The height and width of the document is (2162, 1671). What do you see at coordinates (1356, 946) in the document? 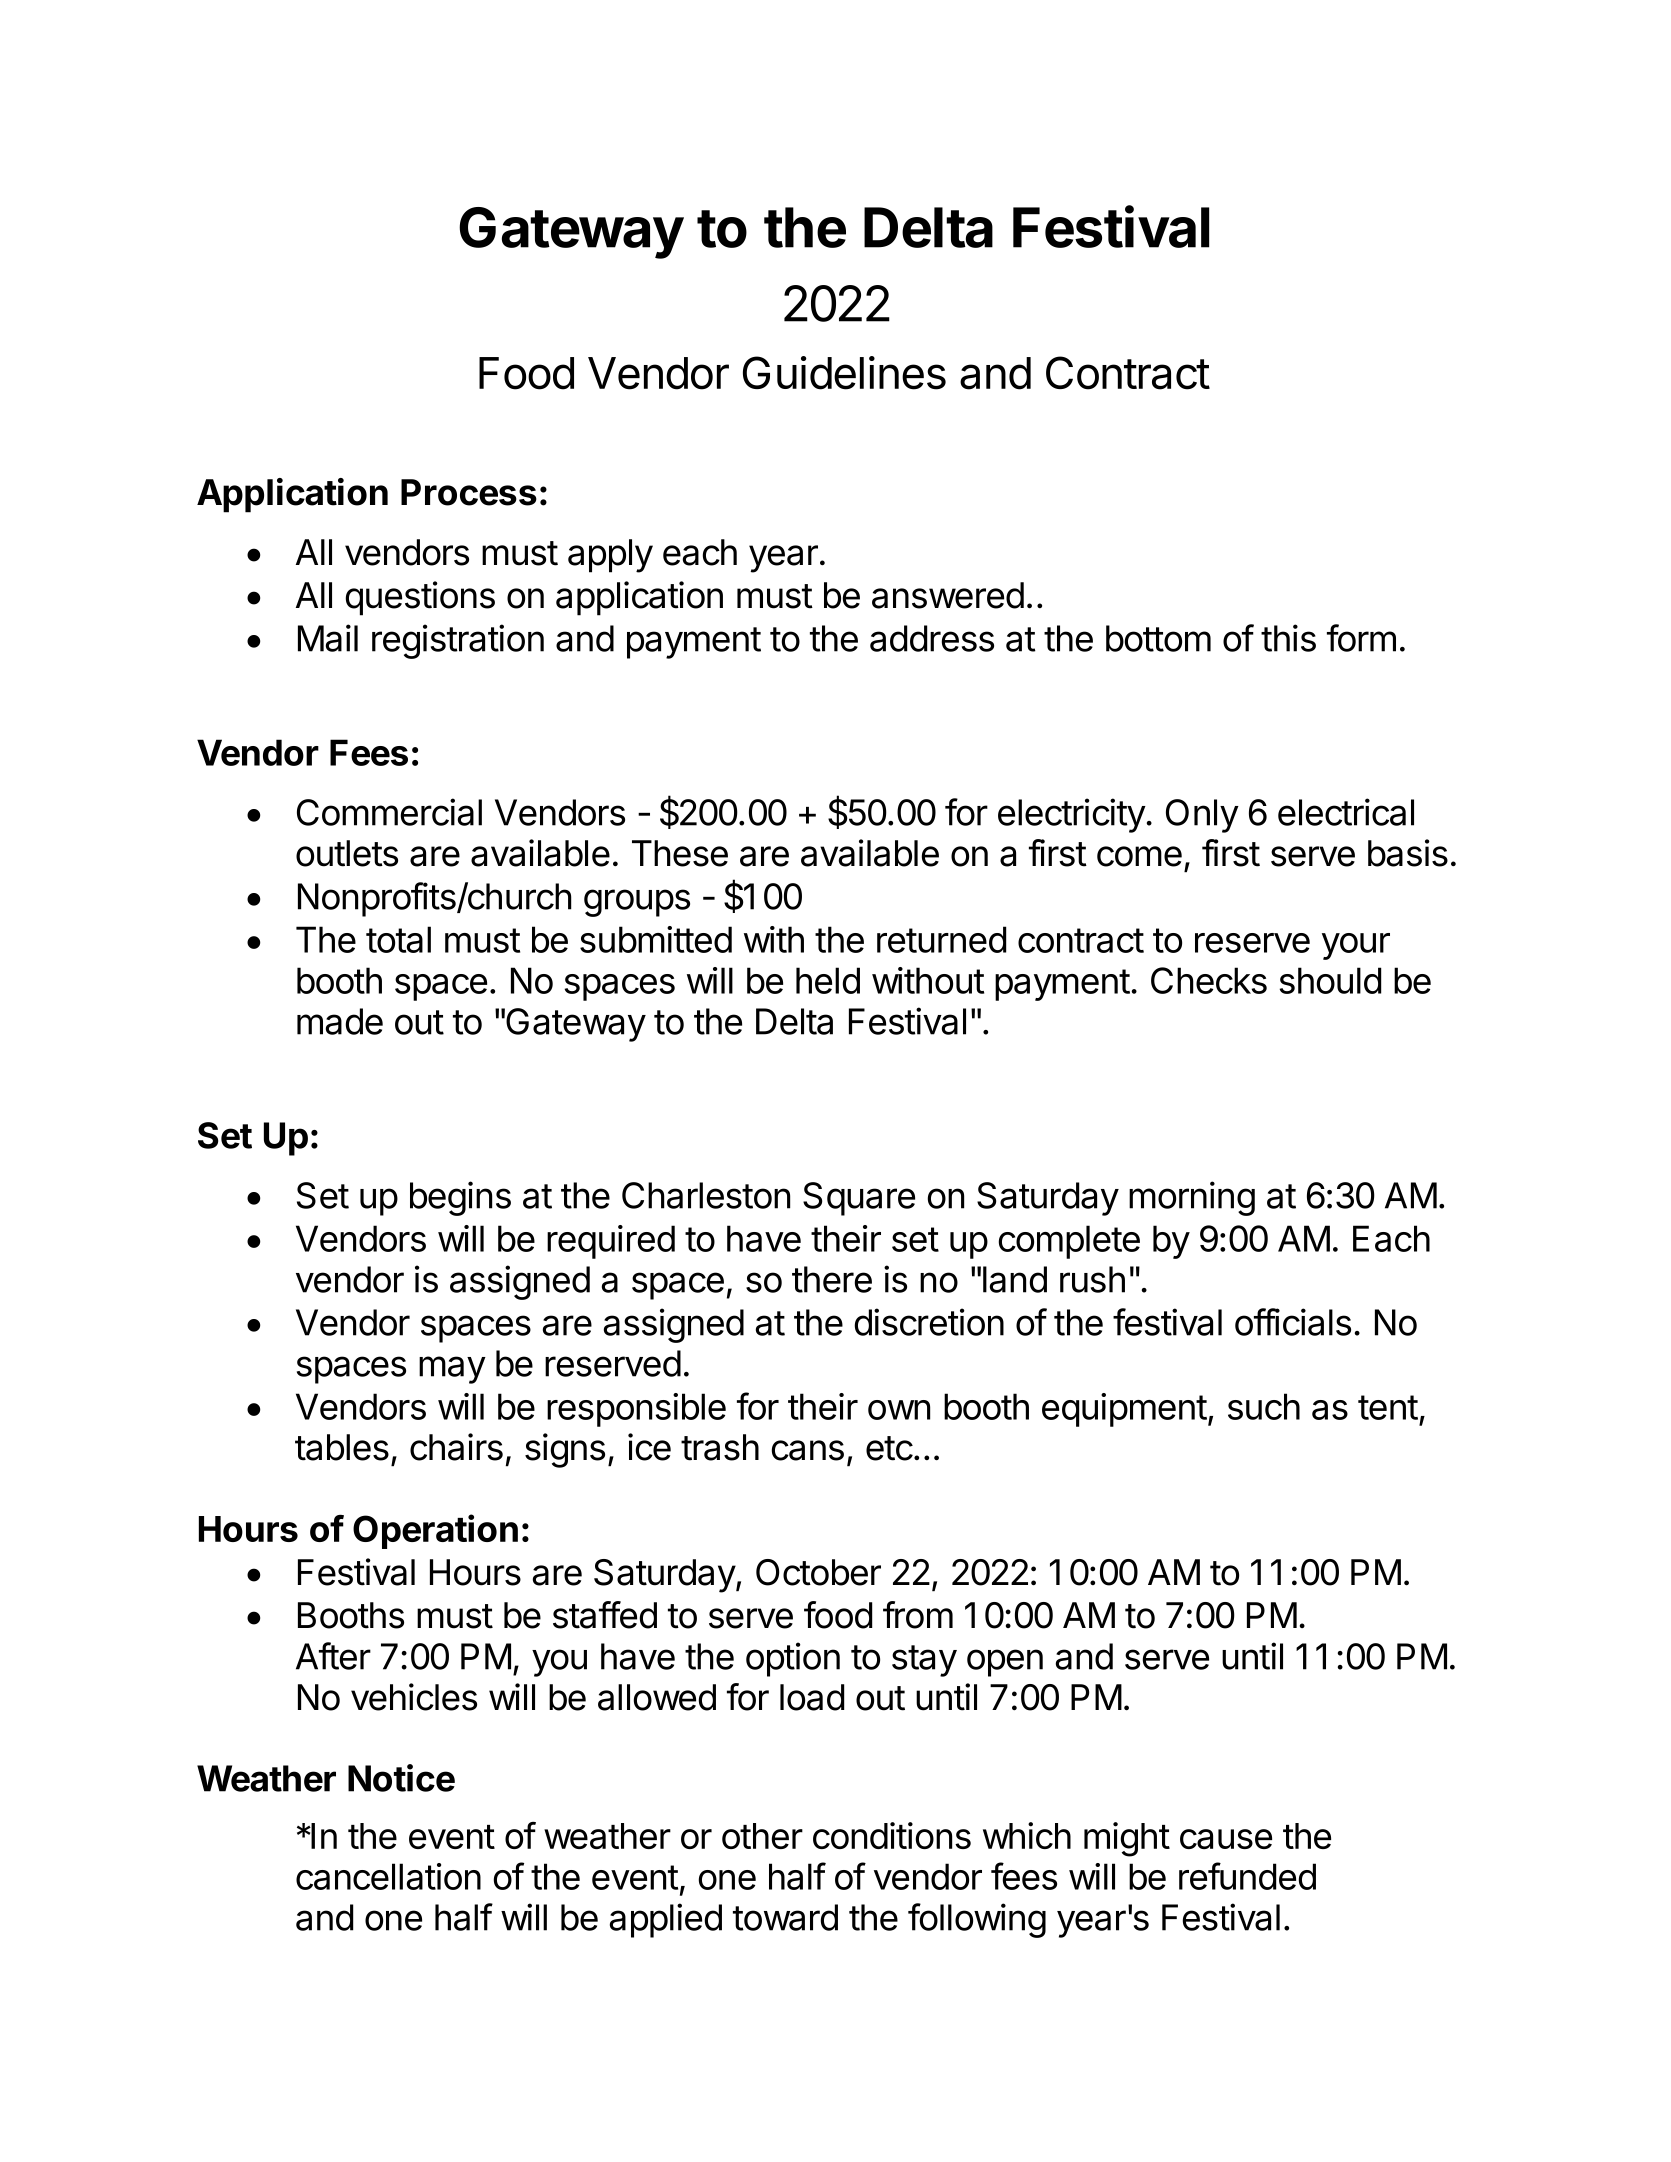
I see `your` at bounding box center [1356, 946].
